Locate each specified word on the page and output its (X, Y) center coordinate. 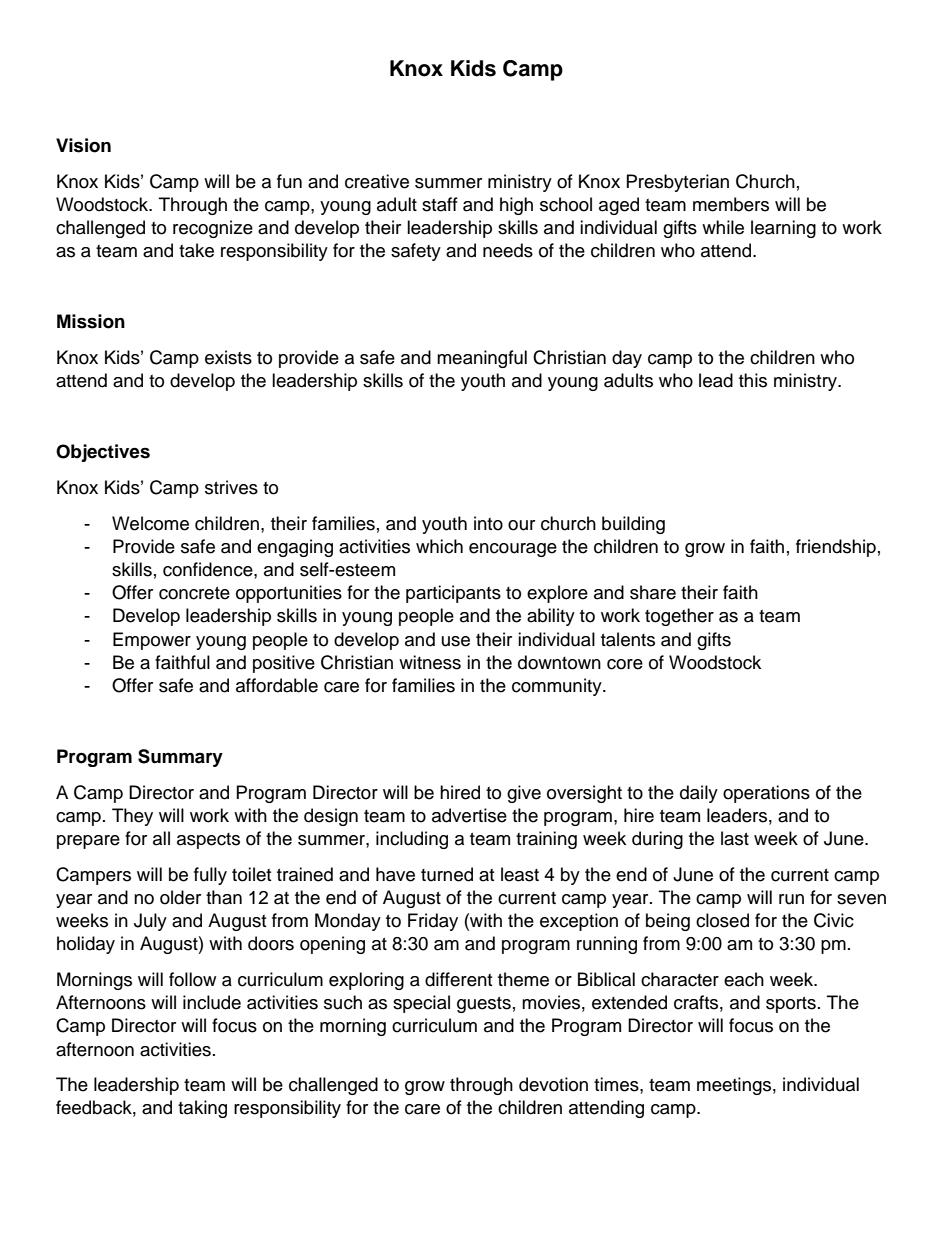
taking (202, 1109)
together (679, 617)
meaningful (482, 359)
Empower (152, 641)
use (456, 641)
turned (447, 874)
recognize (213, 229)
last (735, 838)
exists (228, 357)
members (731, 204)
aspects (208, 841)
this (753, 380)
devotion (553, 1084)
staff (440, 204)
